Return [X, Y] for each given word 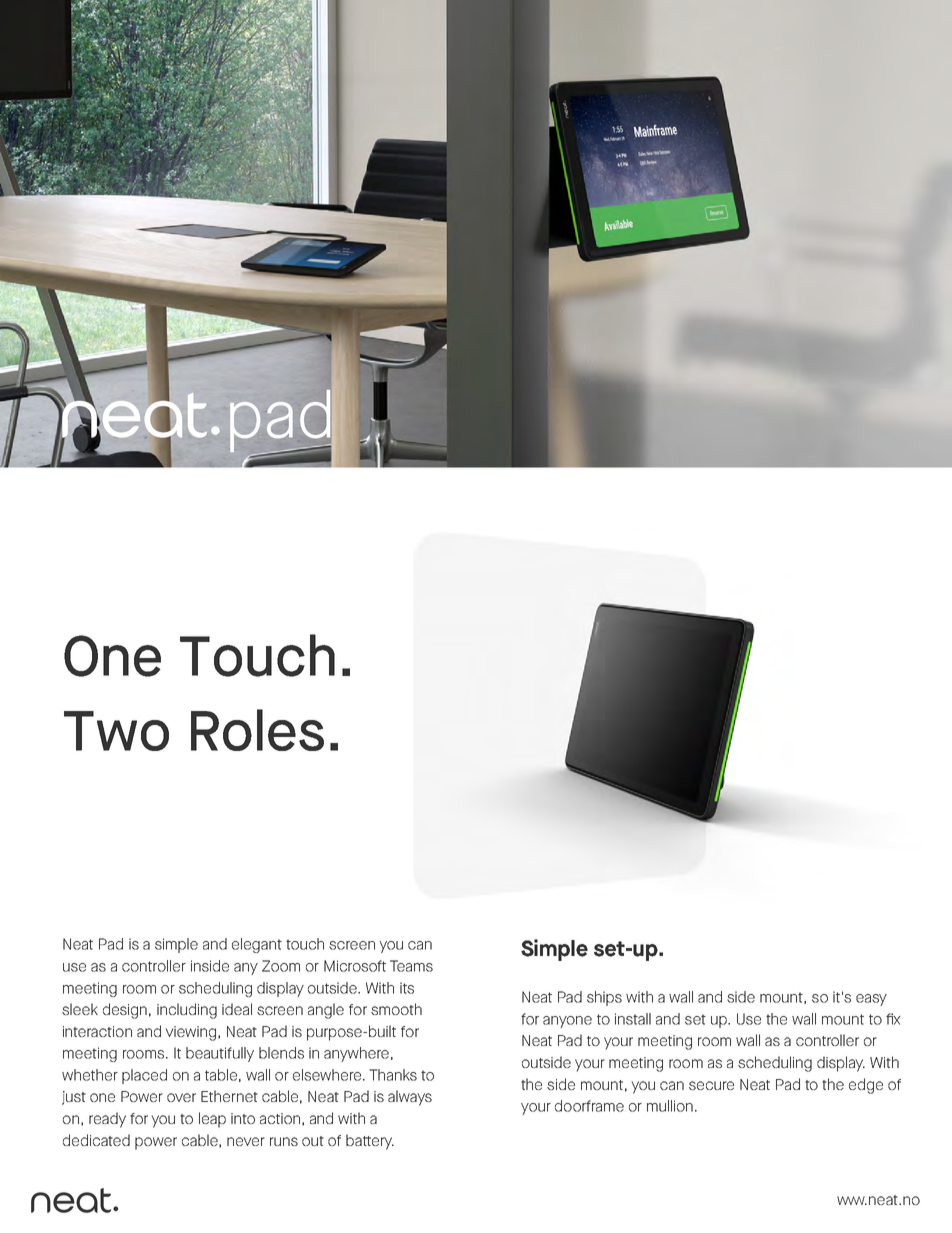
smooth [396, 1009]
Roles [257, 730]
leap [212, 1120]
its [407, 988]
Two [116, 731]
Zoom [281, 966]
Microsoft [355, 966]
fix [893, 1019]
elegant [257, 945]
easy [871, 1000]
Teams [411, 966]
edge [866, 1086]
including [187, 1011]
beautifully [220, 1054]
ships [604, 998]
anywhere [356, 1054]
